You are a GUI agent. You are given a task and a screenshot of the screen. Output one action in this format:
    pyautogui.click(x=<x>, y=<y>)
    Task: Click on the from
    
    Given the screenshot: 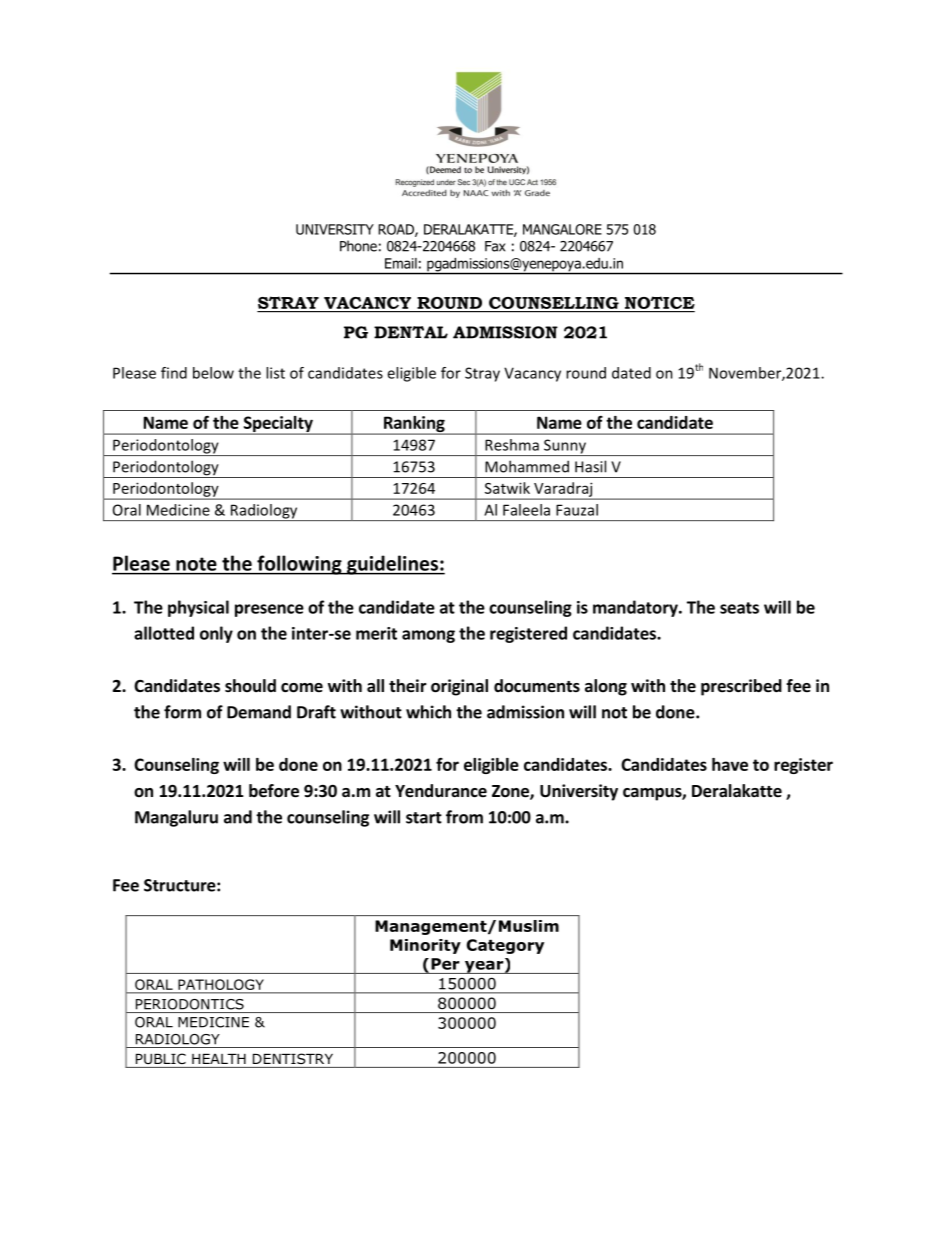 What is the action you would take?
    pyautogui.click(x=464, y=817)
